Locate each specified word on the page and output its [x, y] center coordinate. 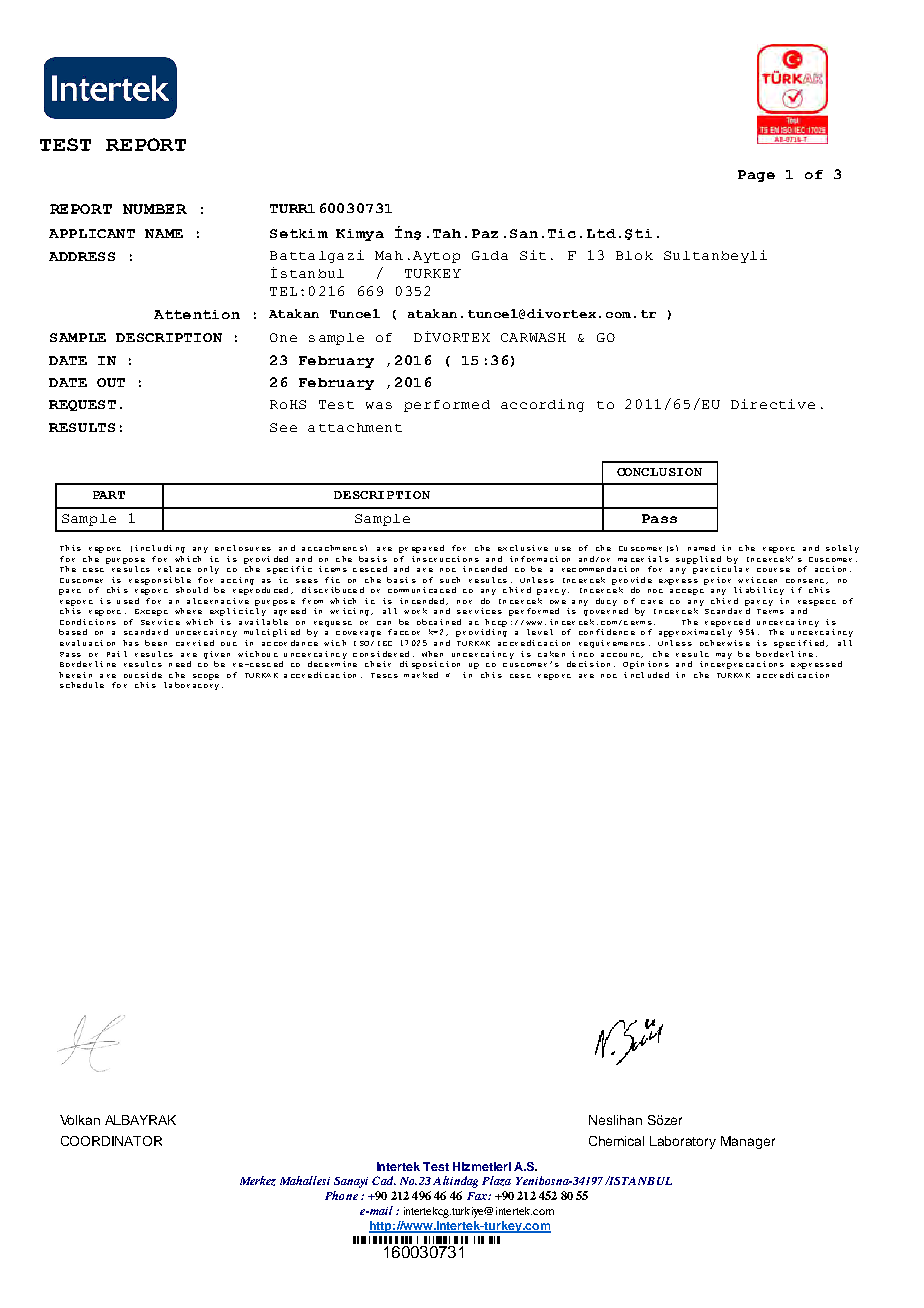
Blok [634, 255]
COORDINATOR [111, 1141]
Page [756, 176]
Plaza [496, 1181]
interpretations [742, 665]
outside [143, 675]
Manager [748, 1142]
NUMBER [155, 209]
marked [421, 675]
